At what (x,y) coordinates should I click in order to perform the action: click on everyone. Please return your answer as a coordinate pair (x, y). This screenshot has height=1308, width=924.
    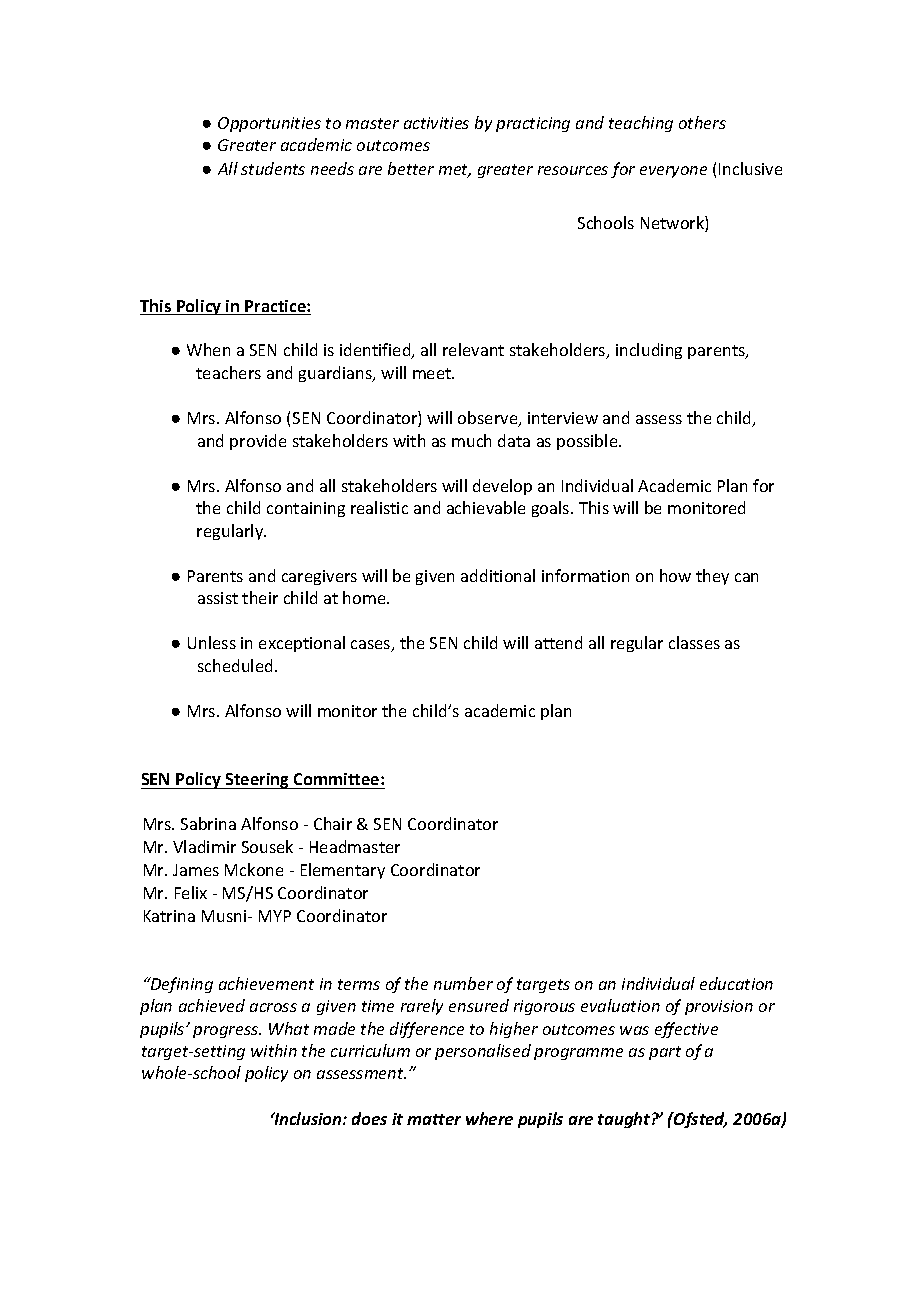
    Looking at the image, I should click on (673, 172).
